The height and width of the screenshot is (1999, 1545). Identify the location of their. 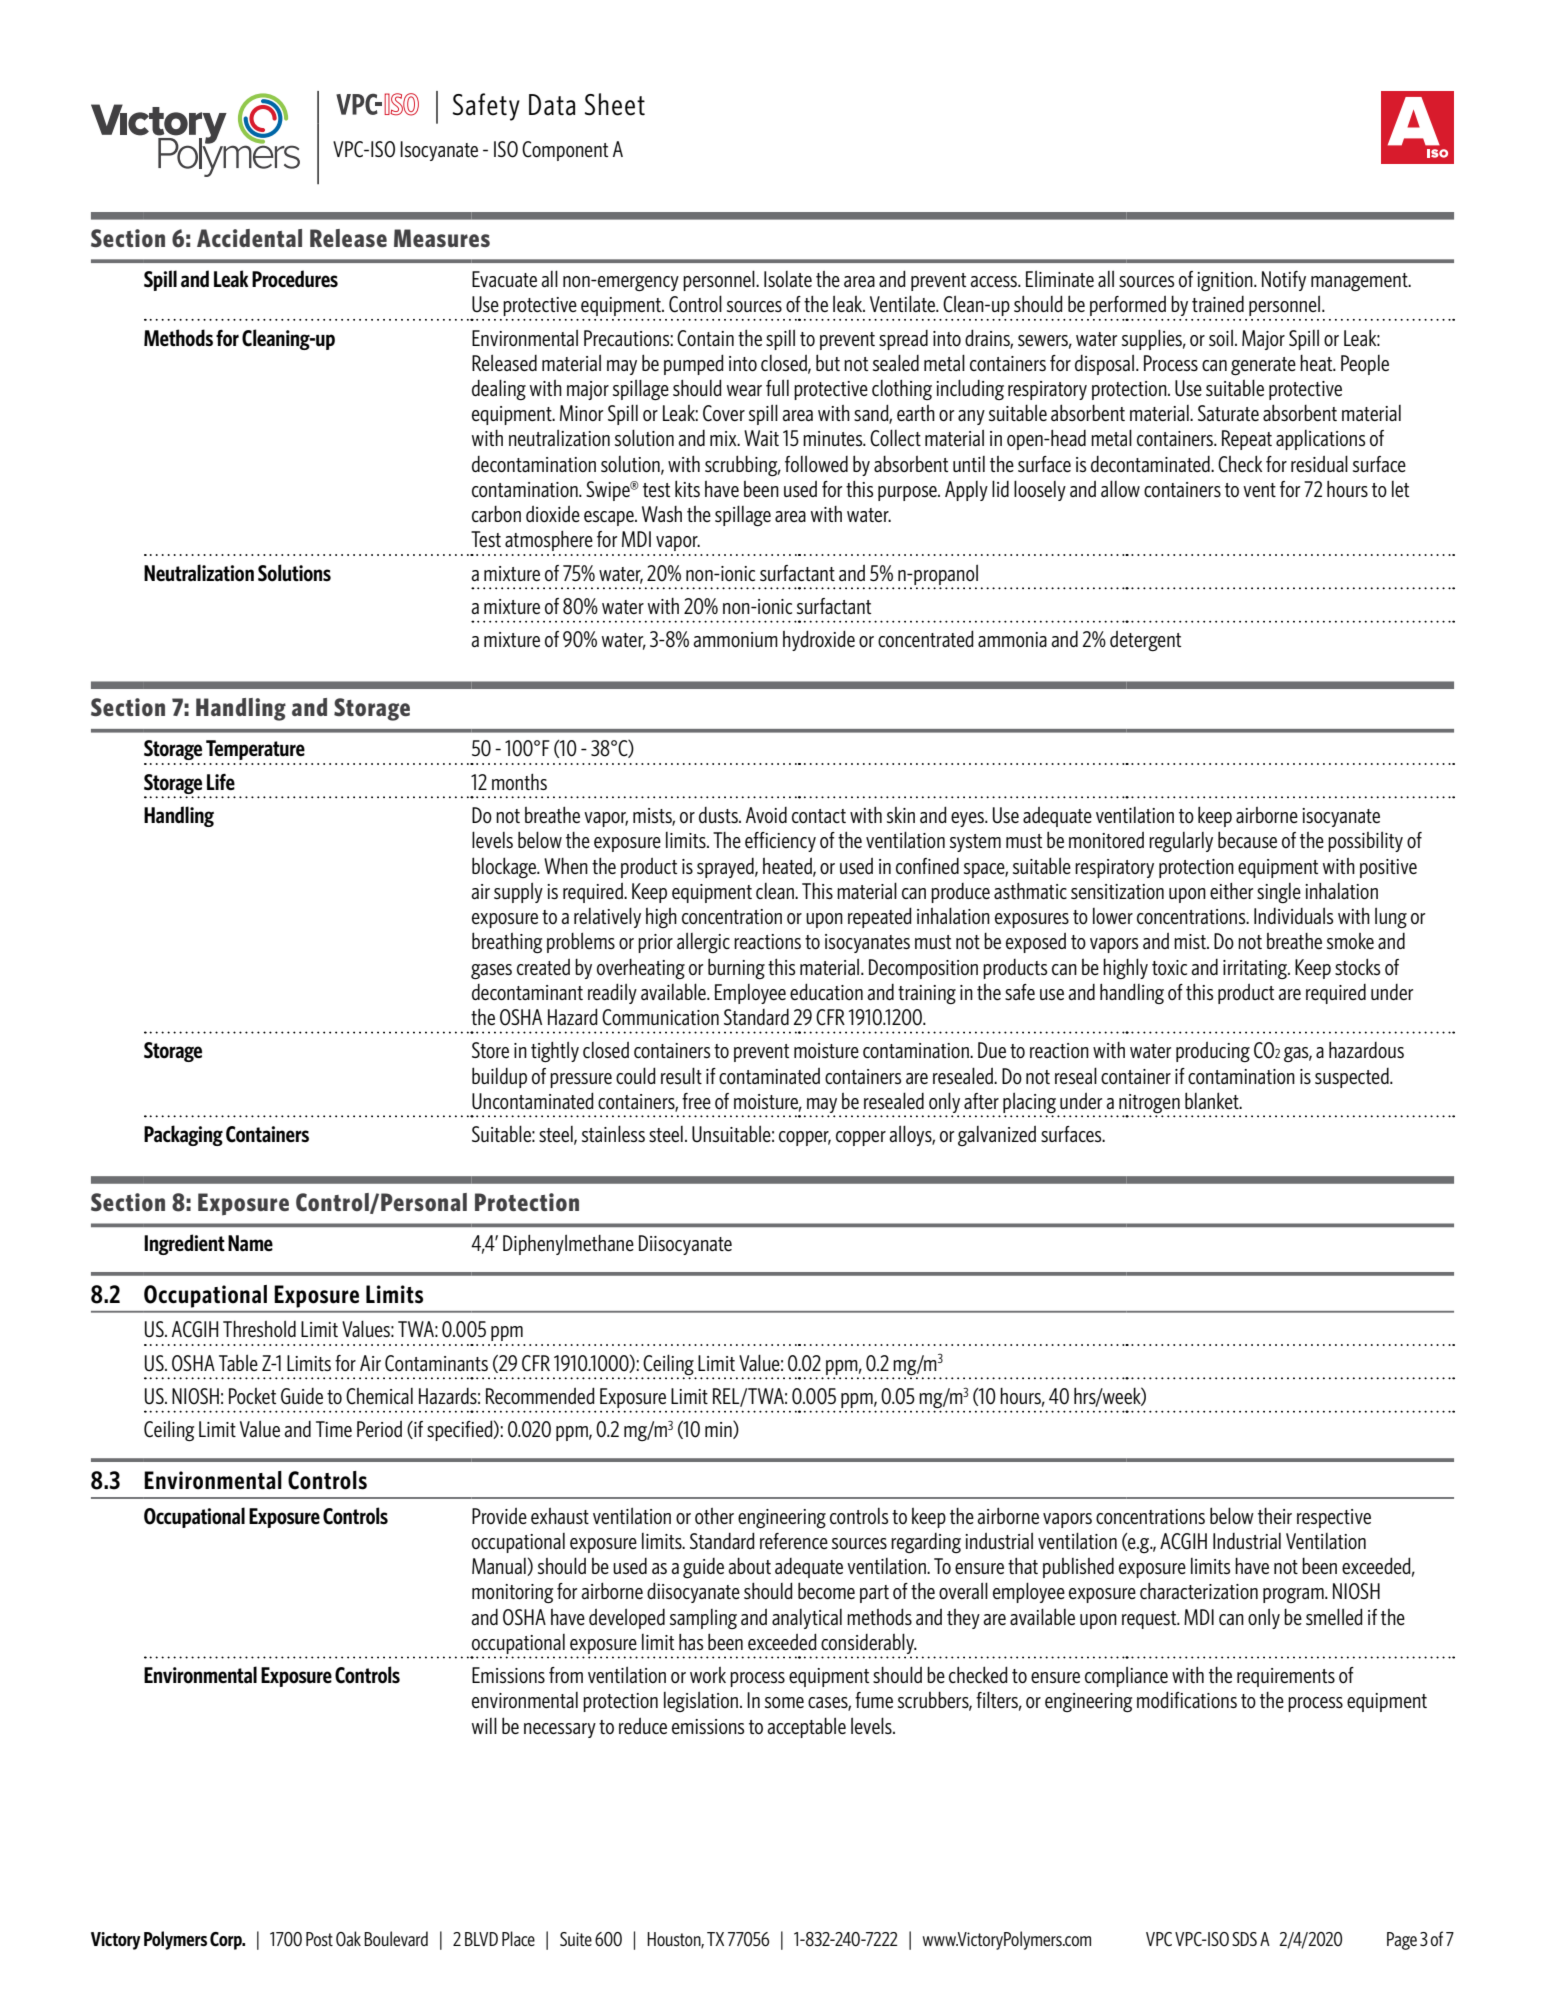
(1275, 1516).
